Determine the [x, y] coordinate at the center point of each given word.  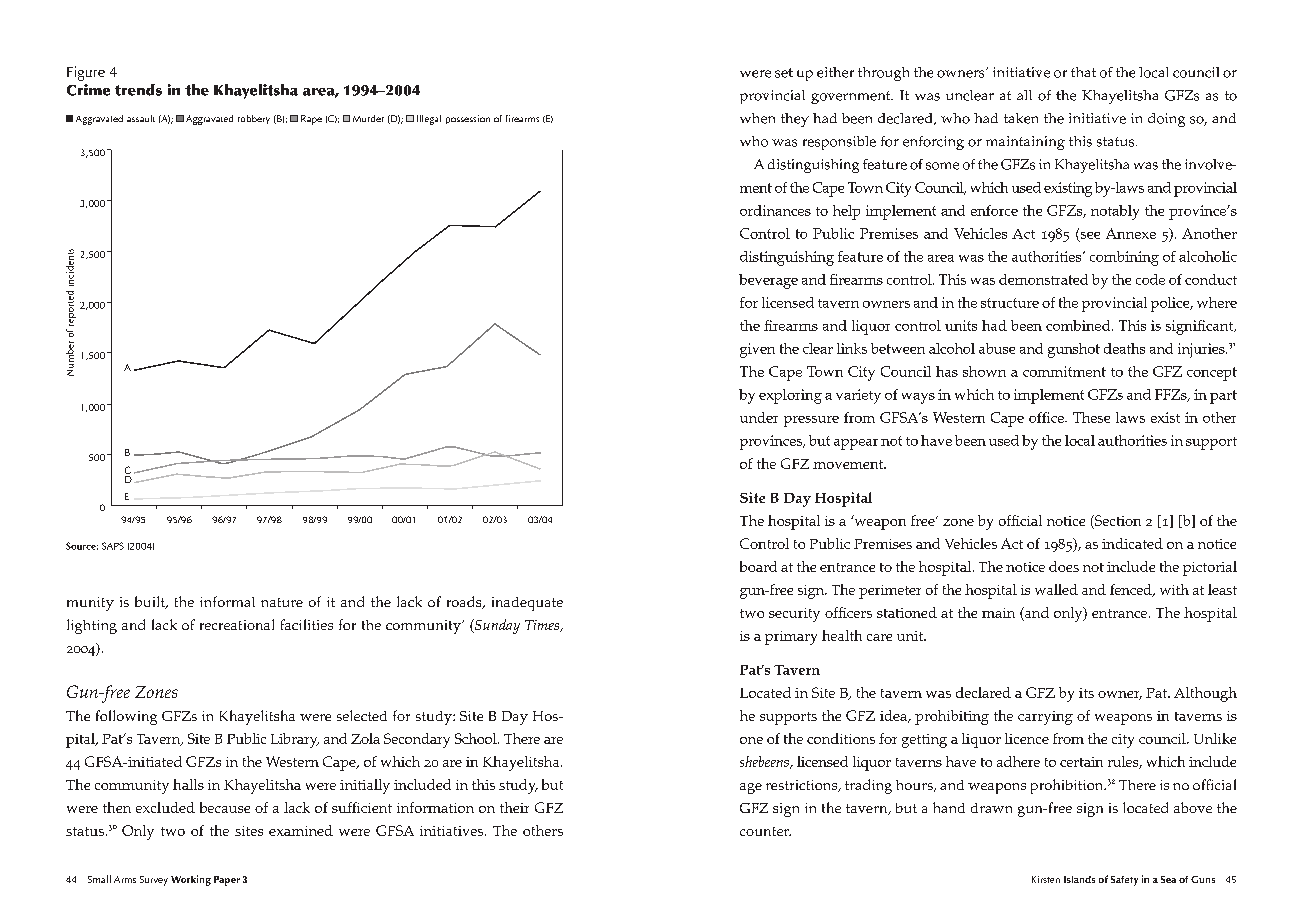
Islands [1079, 879]
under [759, 417]
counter [765, 831]
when [757, 118]
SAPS [113, 546]
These [1091, 417]
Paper [227, 881]
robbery [254, 119]
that [1083, 72]
